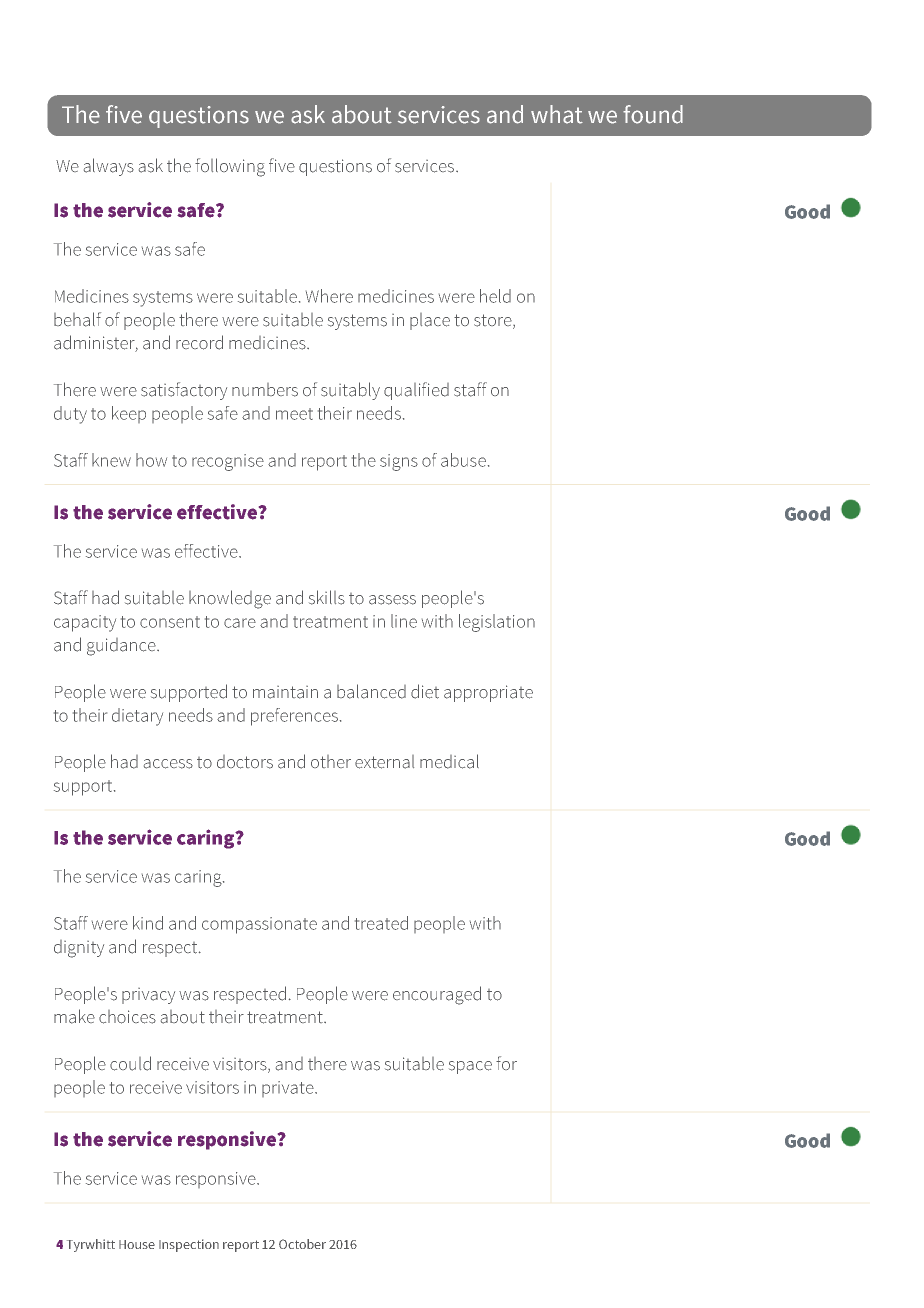 The width and height of the screenshot is (924, 1308). Describe the element at coordinates (122, 647) in the screenshot. I see `guidance` at that location.
